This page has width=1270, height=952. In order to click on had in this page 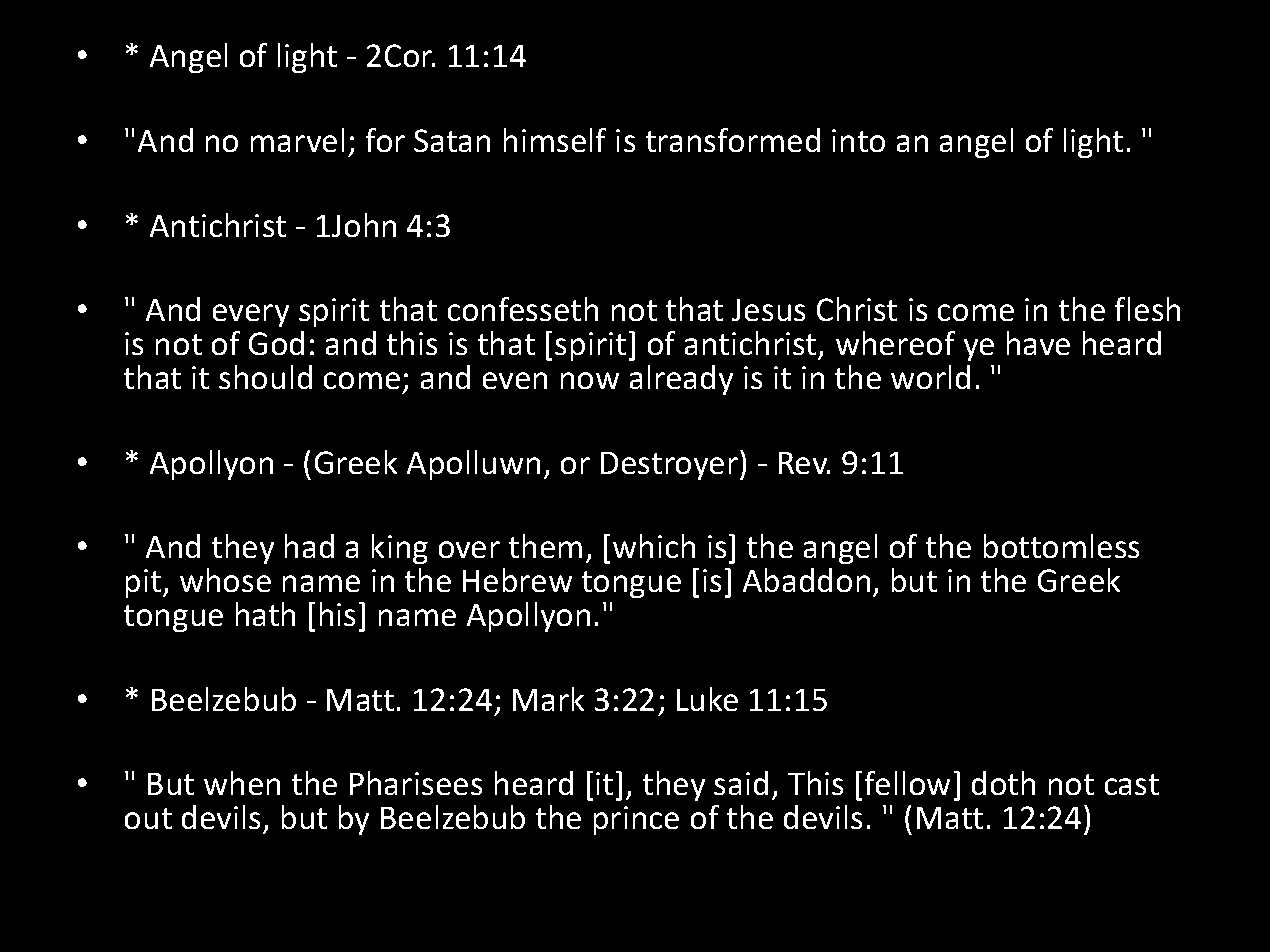, I will do `click(309, 546)`.
